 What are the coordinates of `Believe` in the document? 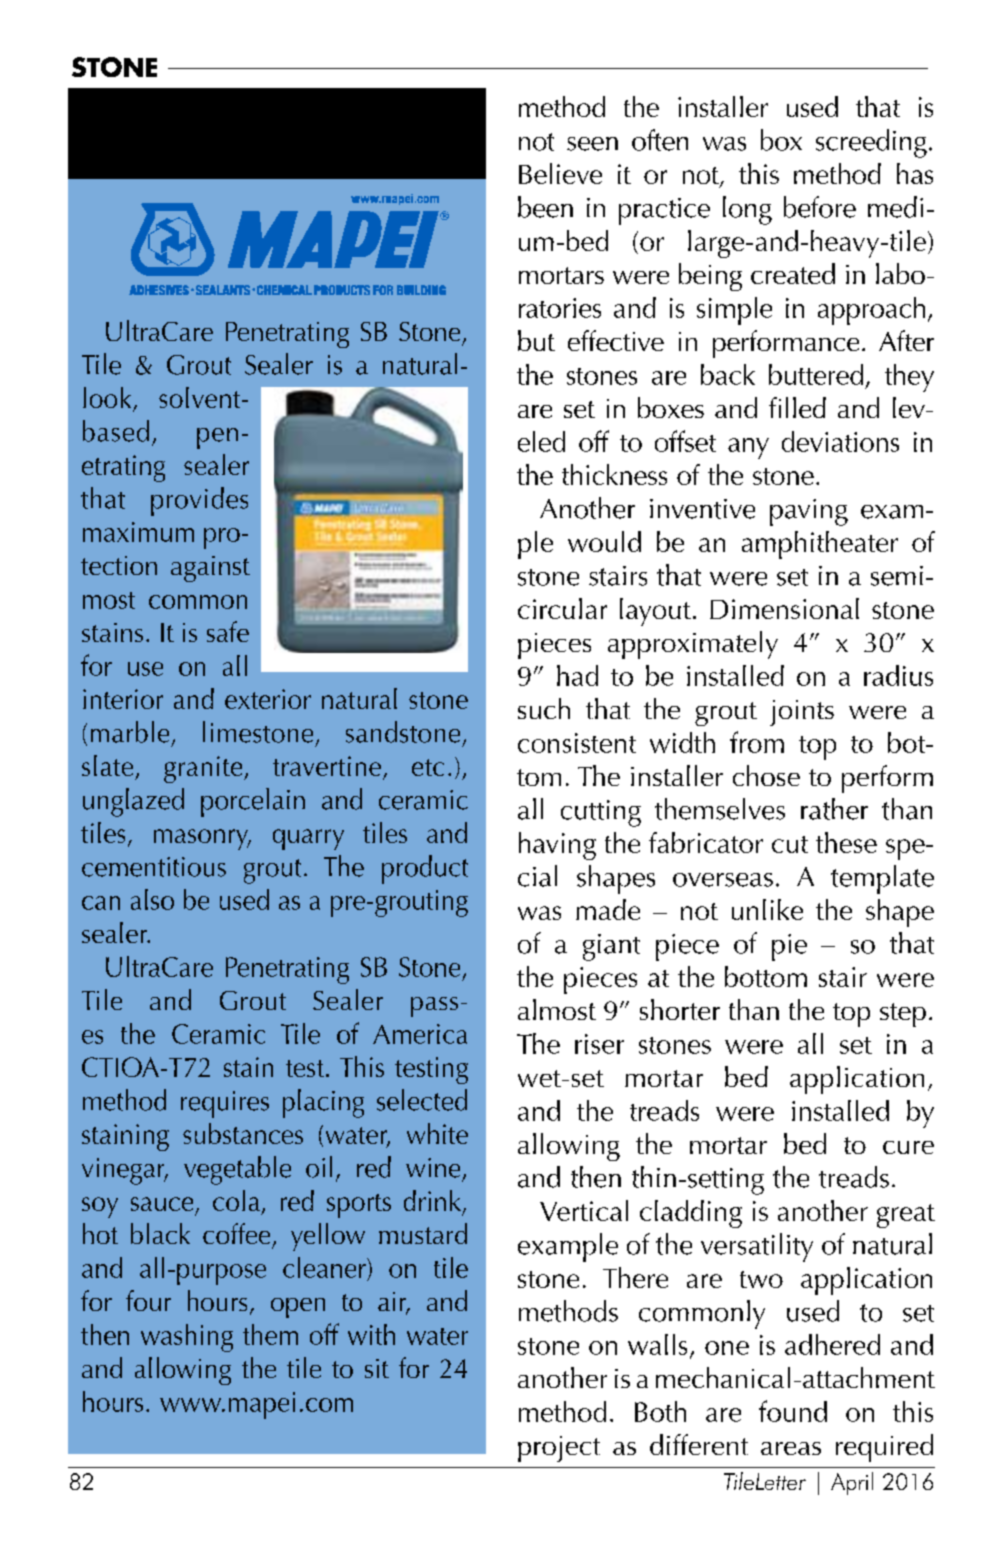 It's located at (560, 173).
